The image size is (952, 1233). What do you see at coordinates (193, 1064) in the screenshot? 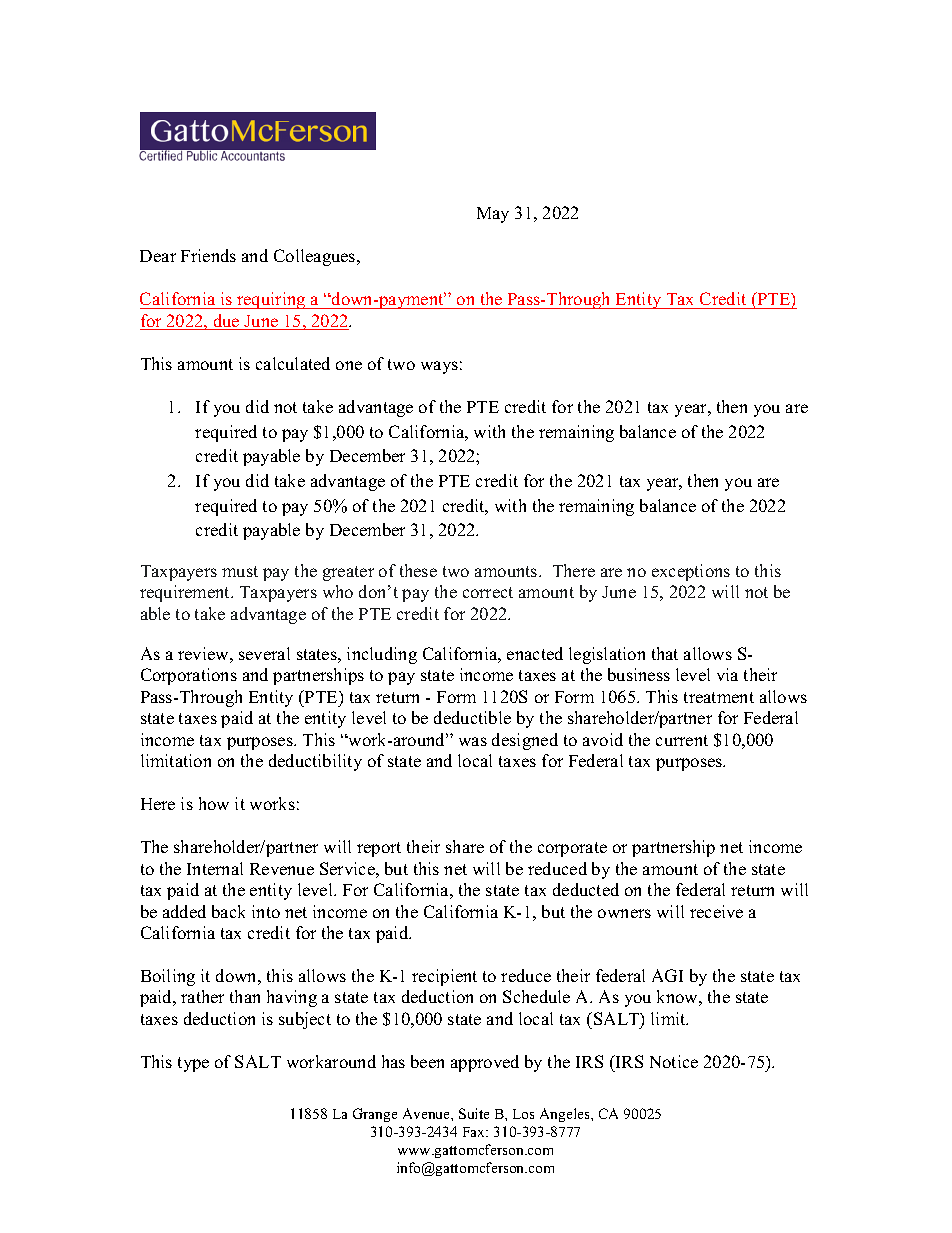
I see `type` at bounding box center [193, 1064].
